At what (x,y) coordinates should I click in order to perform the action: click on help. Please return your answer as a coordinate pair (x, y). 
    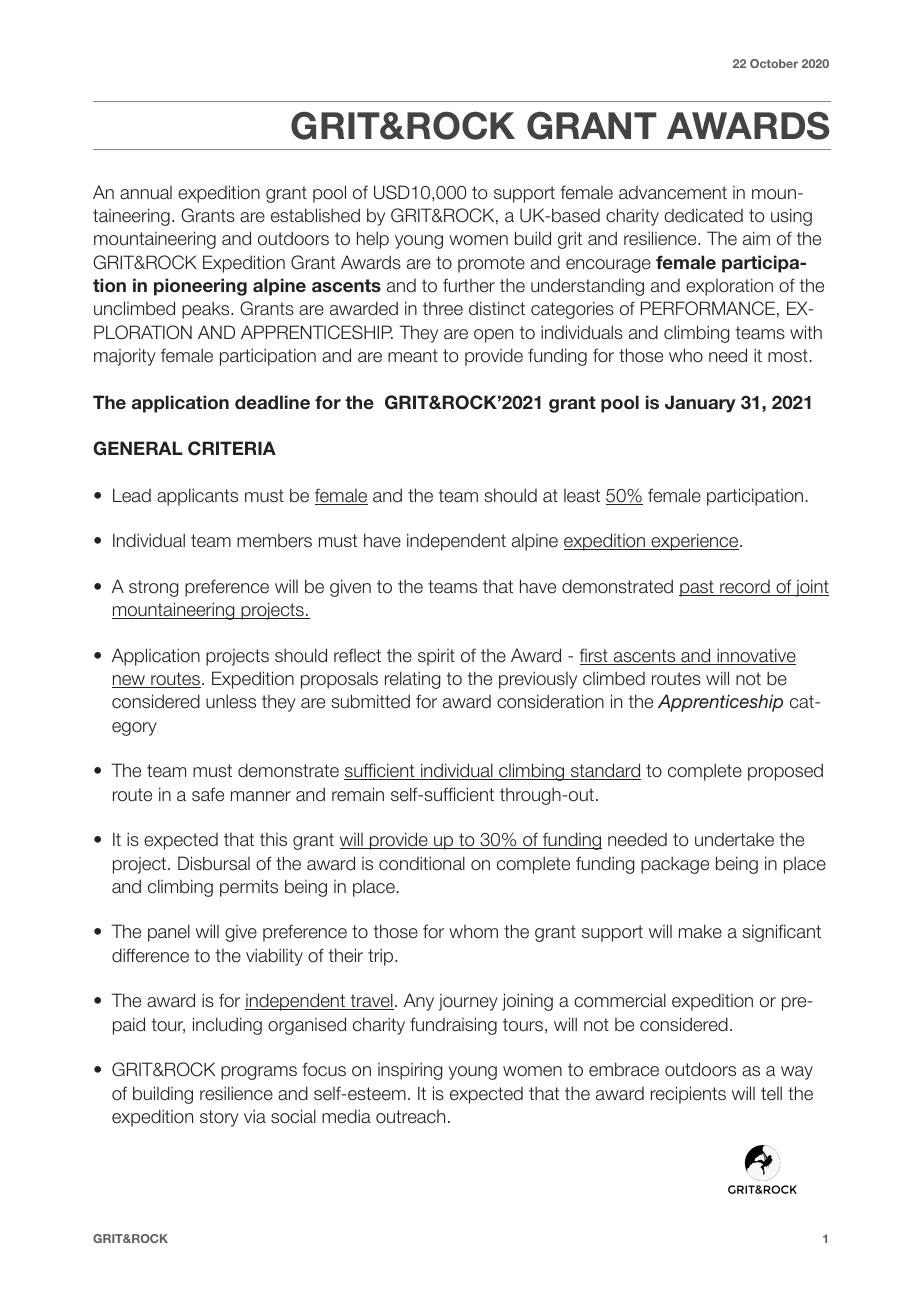
    Looking at the image, I should click on (373, 240).
